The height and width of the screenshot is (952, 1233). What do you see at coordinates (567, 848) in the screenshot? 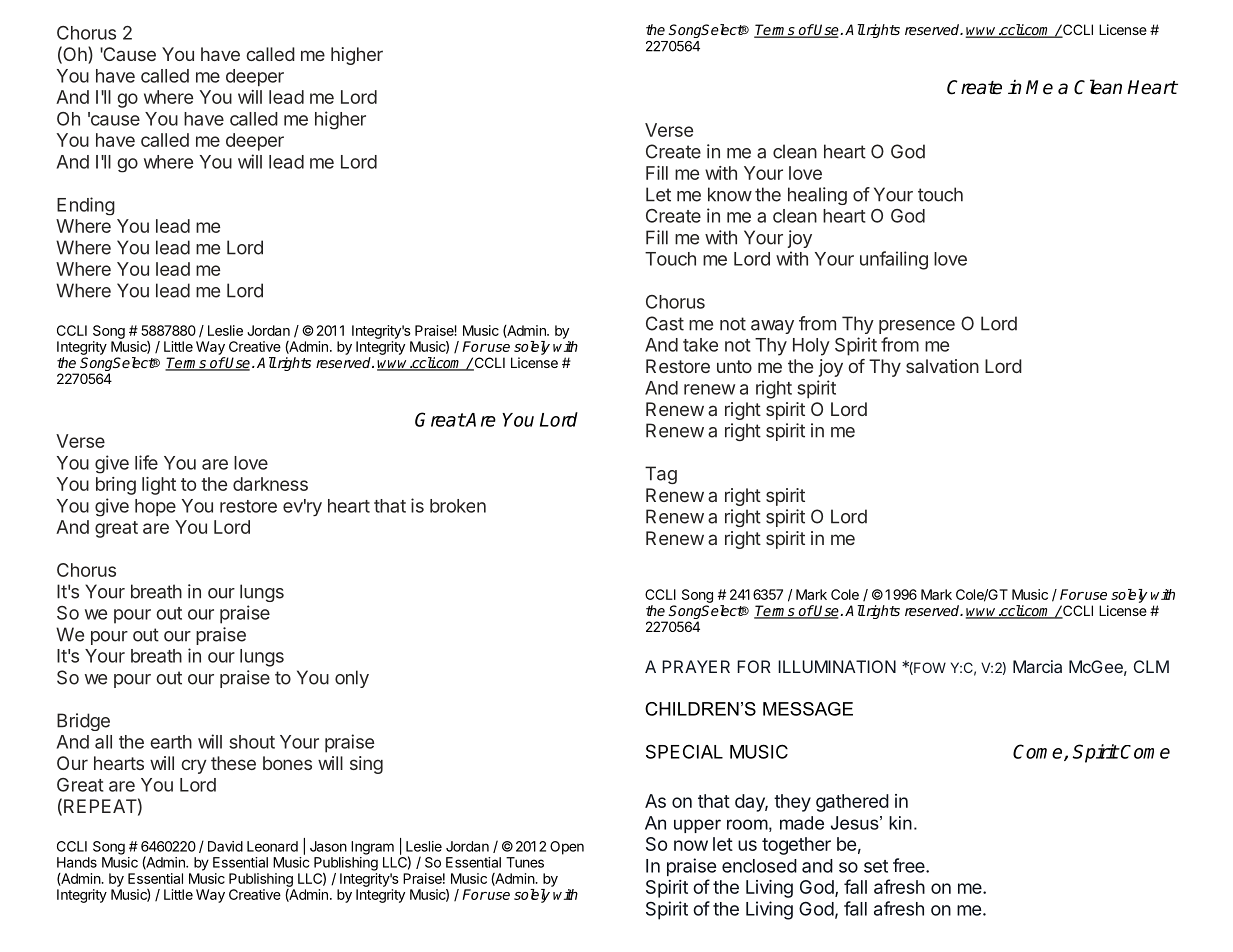
I see `Open` at bounding box center [567, 848].
